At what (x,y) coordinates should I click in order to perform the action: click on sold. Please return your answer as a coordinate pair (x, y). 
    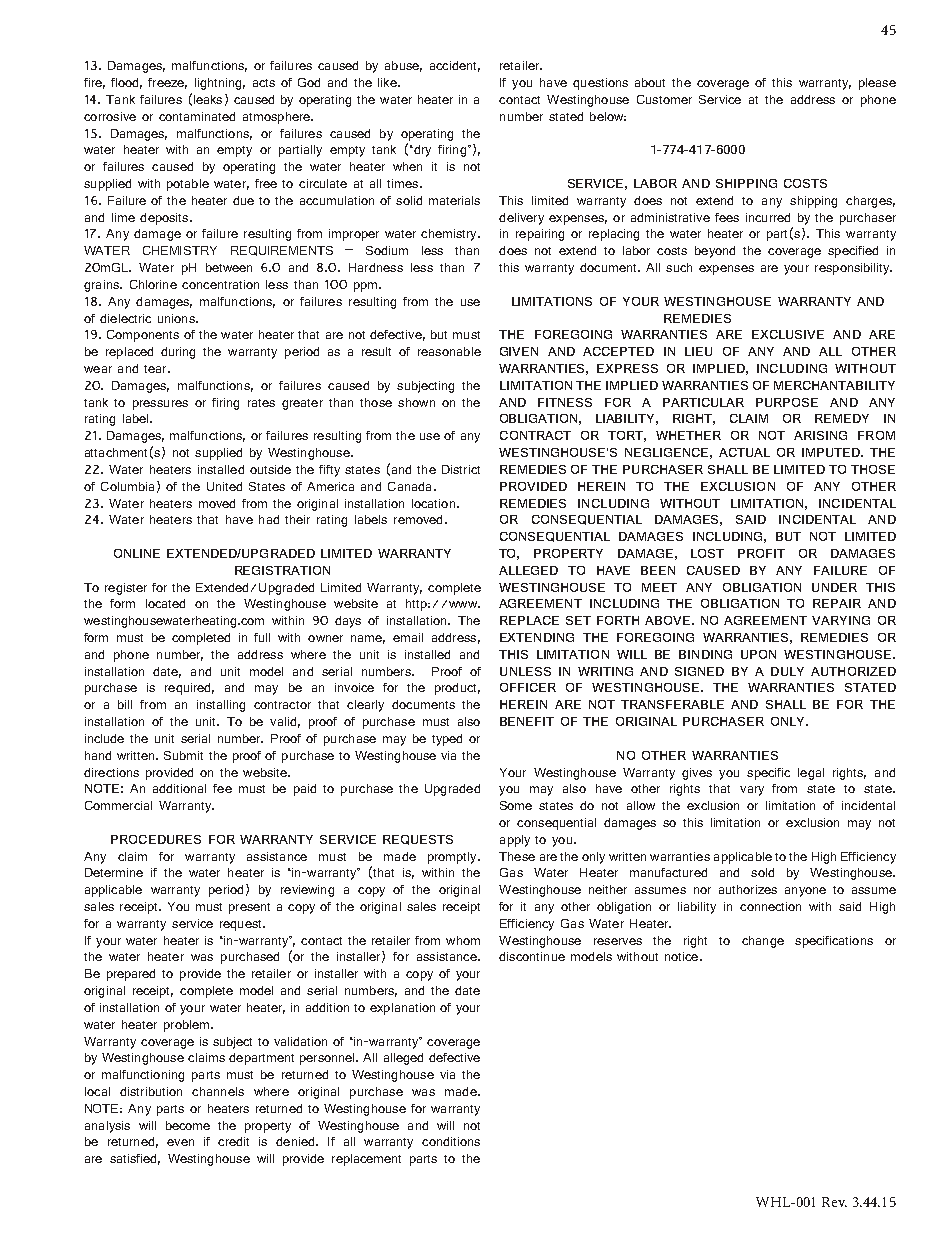
    Looking at the image, I should click on (762, 872).
